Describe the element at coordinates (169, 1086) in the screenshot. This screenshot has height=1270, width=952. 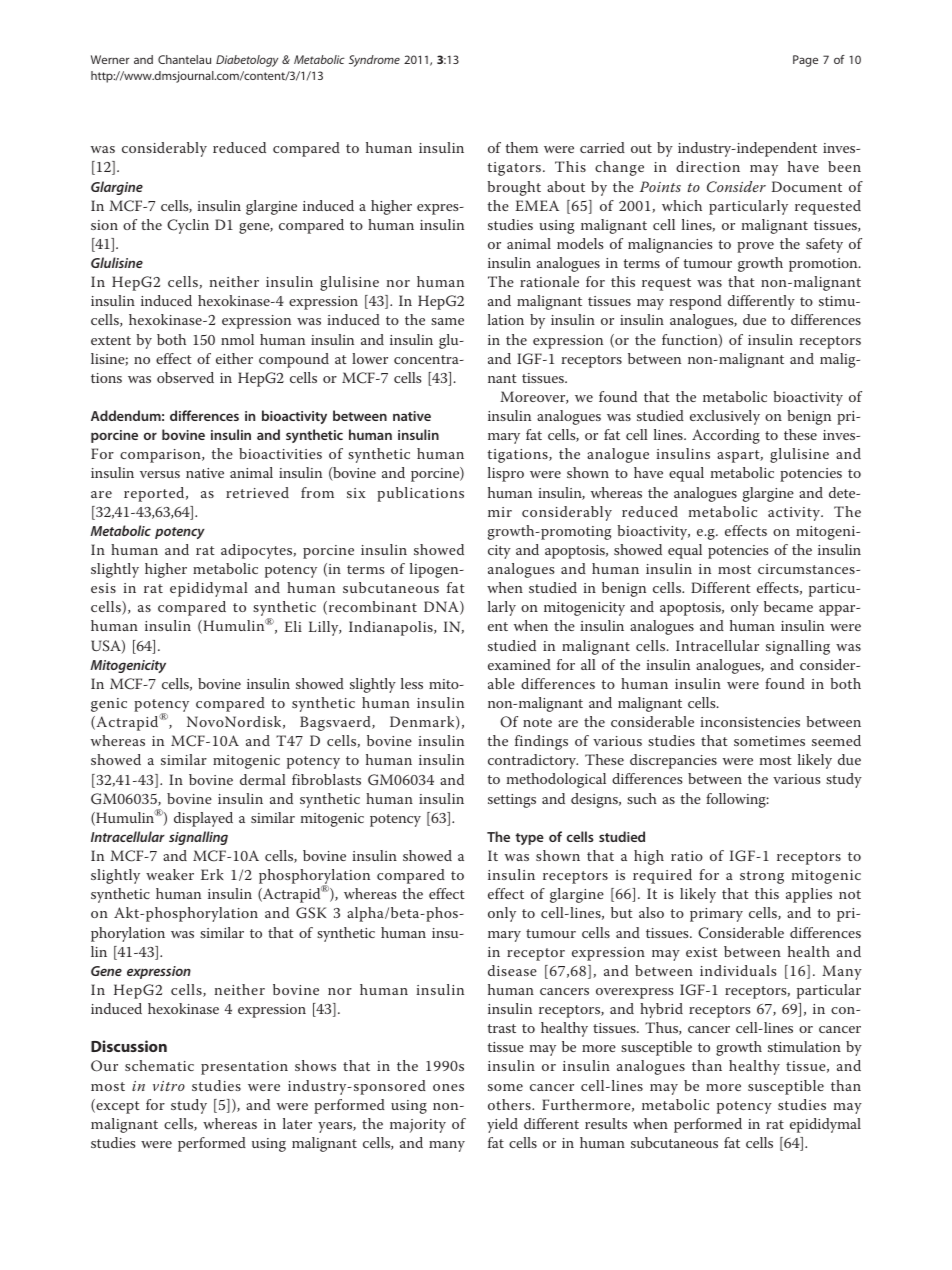
I see `vitro` at that location.
